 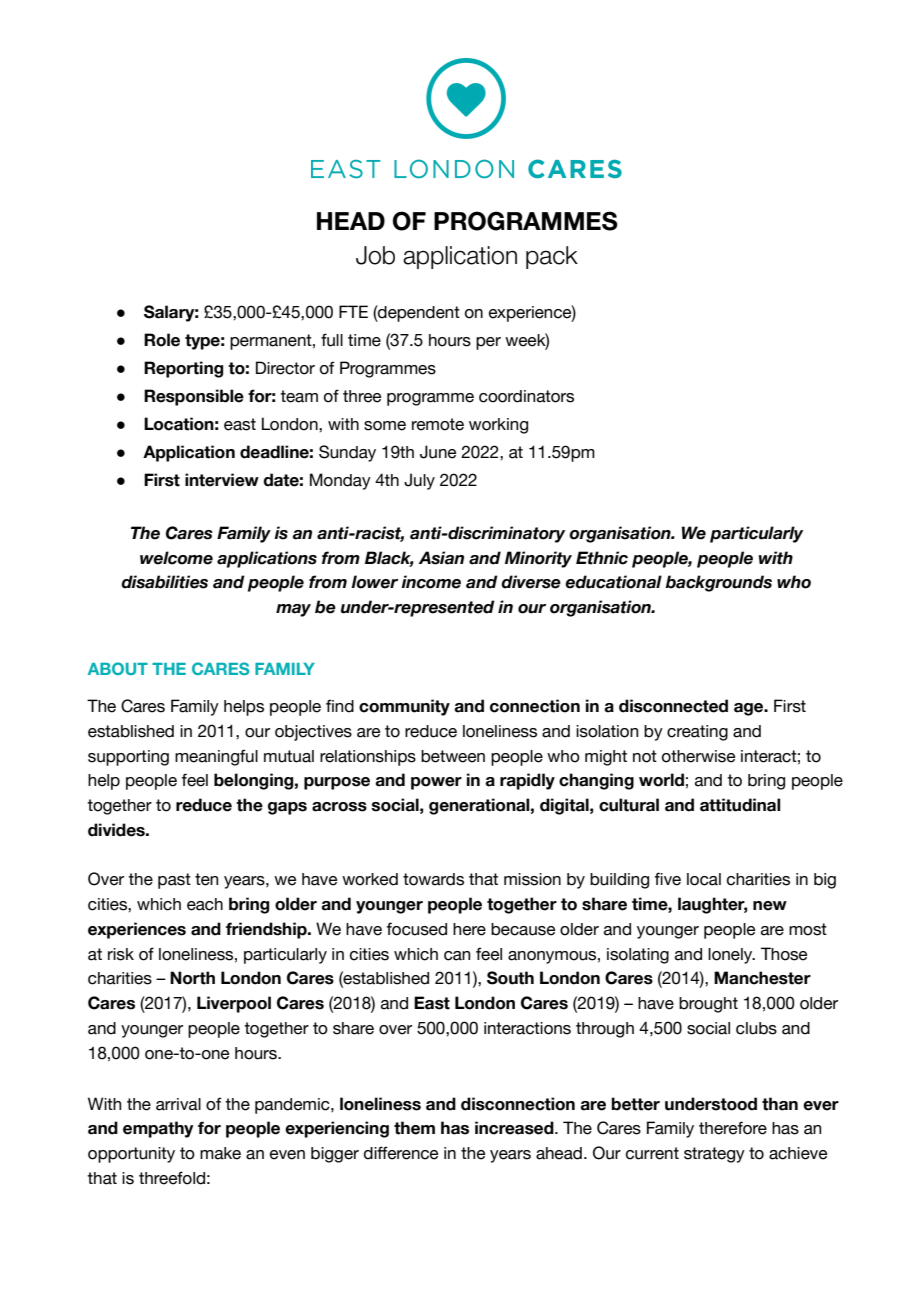 I want to click on make, so click(x=220, y=1153).
